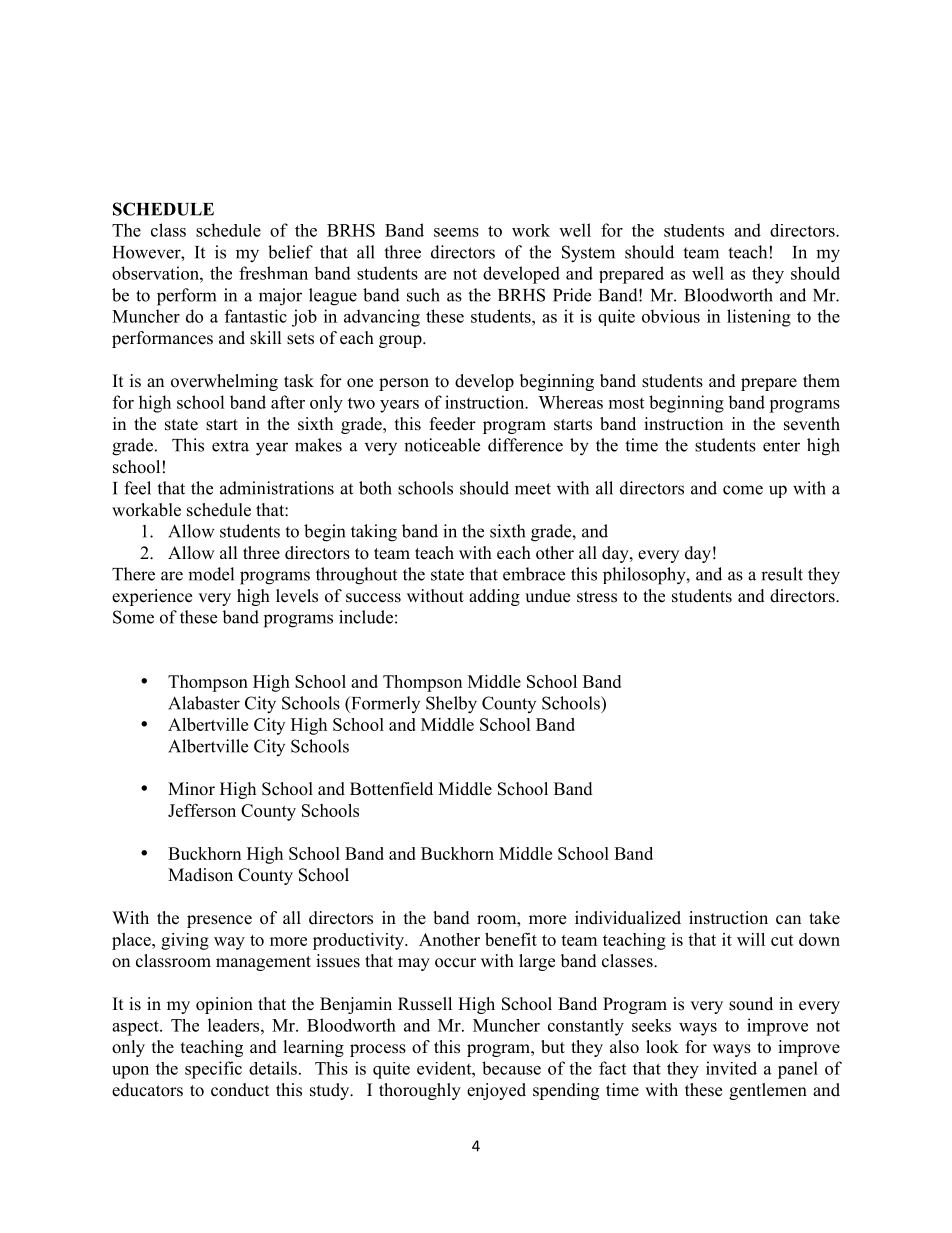  What do you see at coordinates (213, 1070) in the screenshot?
I see `specific` at bounding box center [213, 1070].
